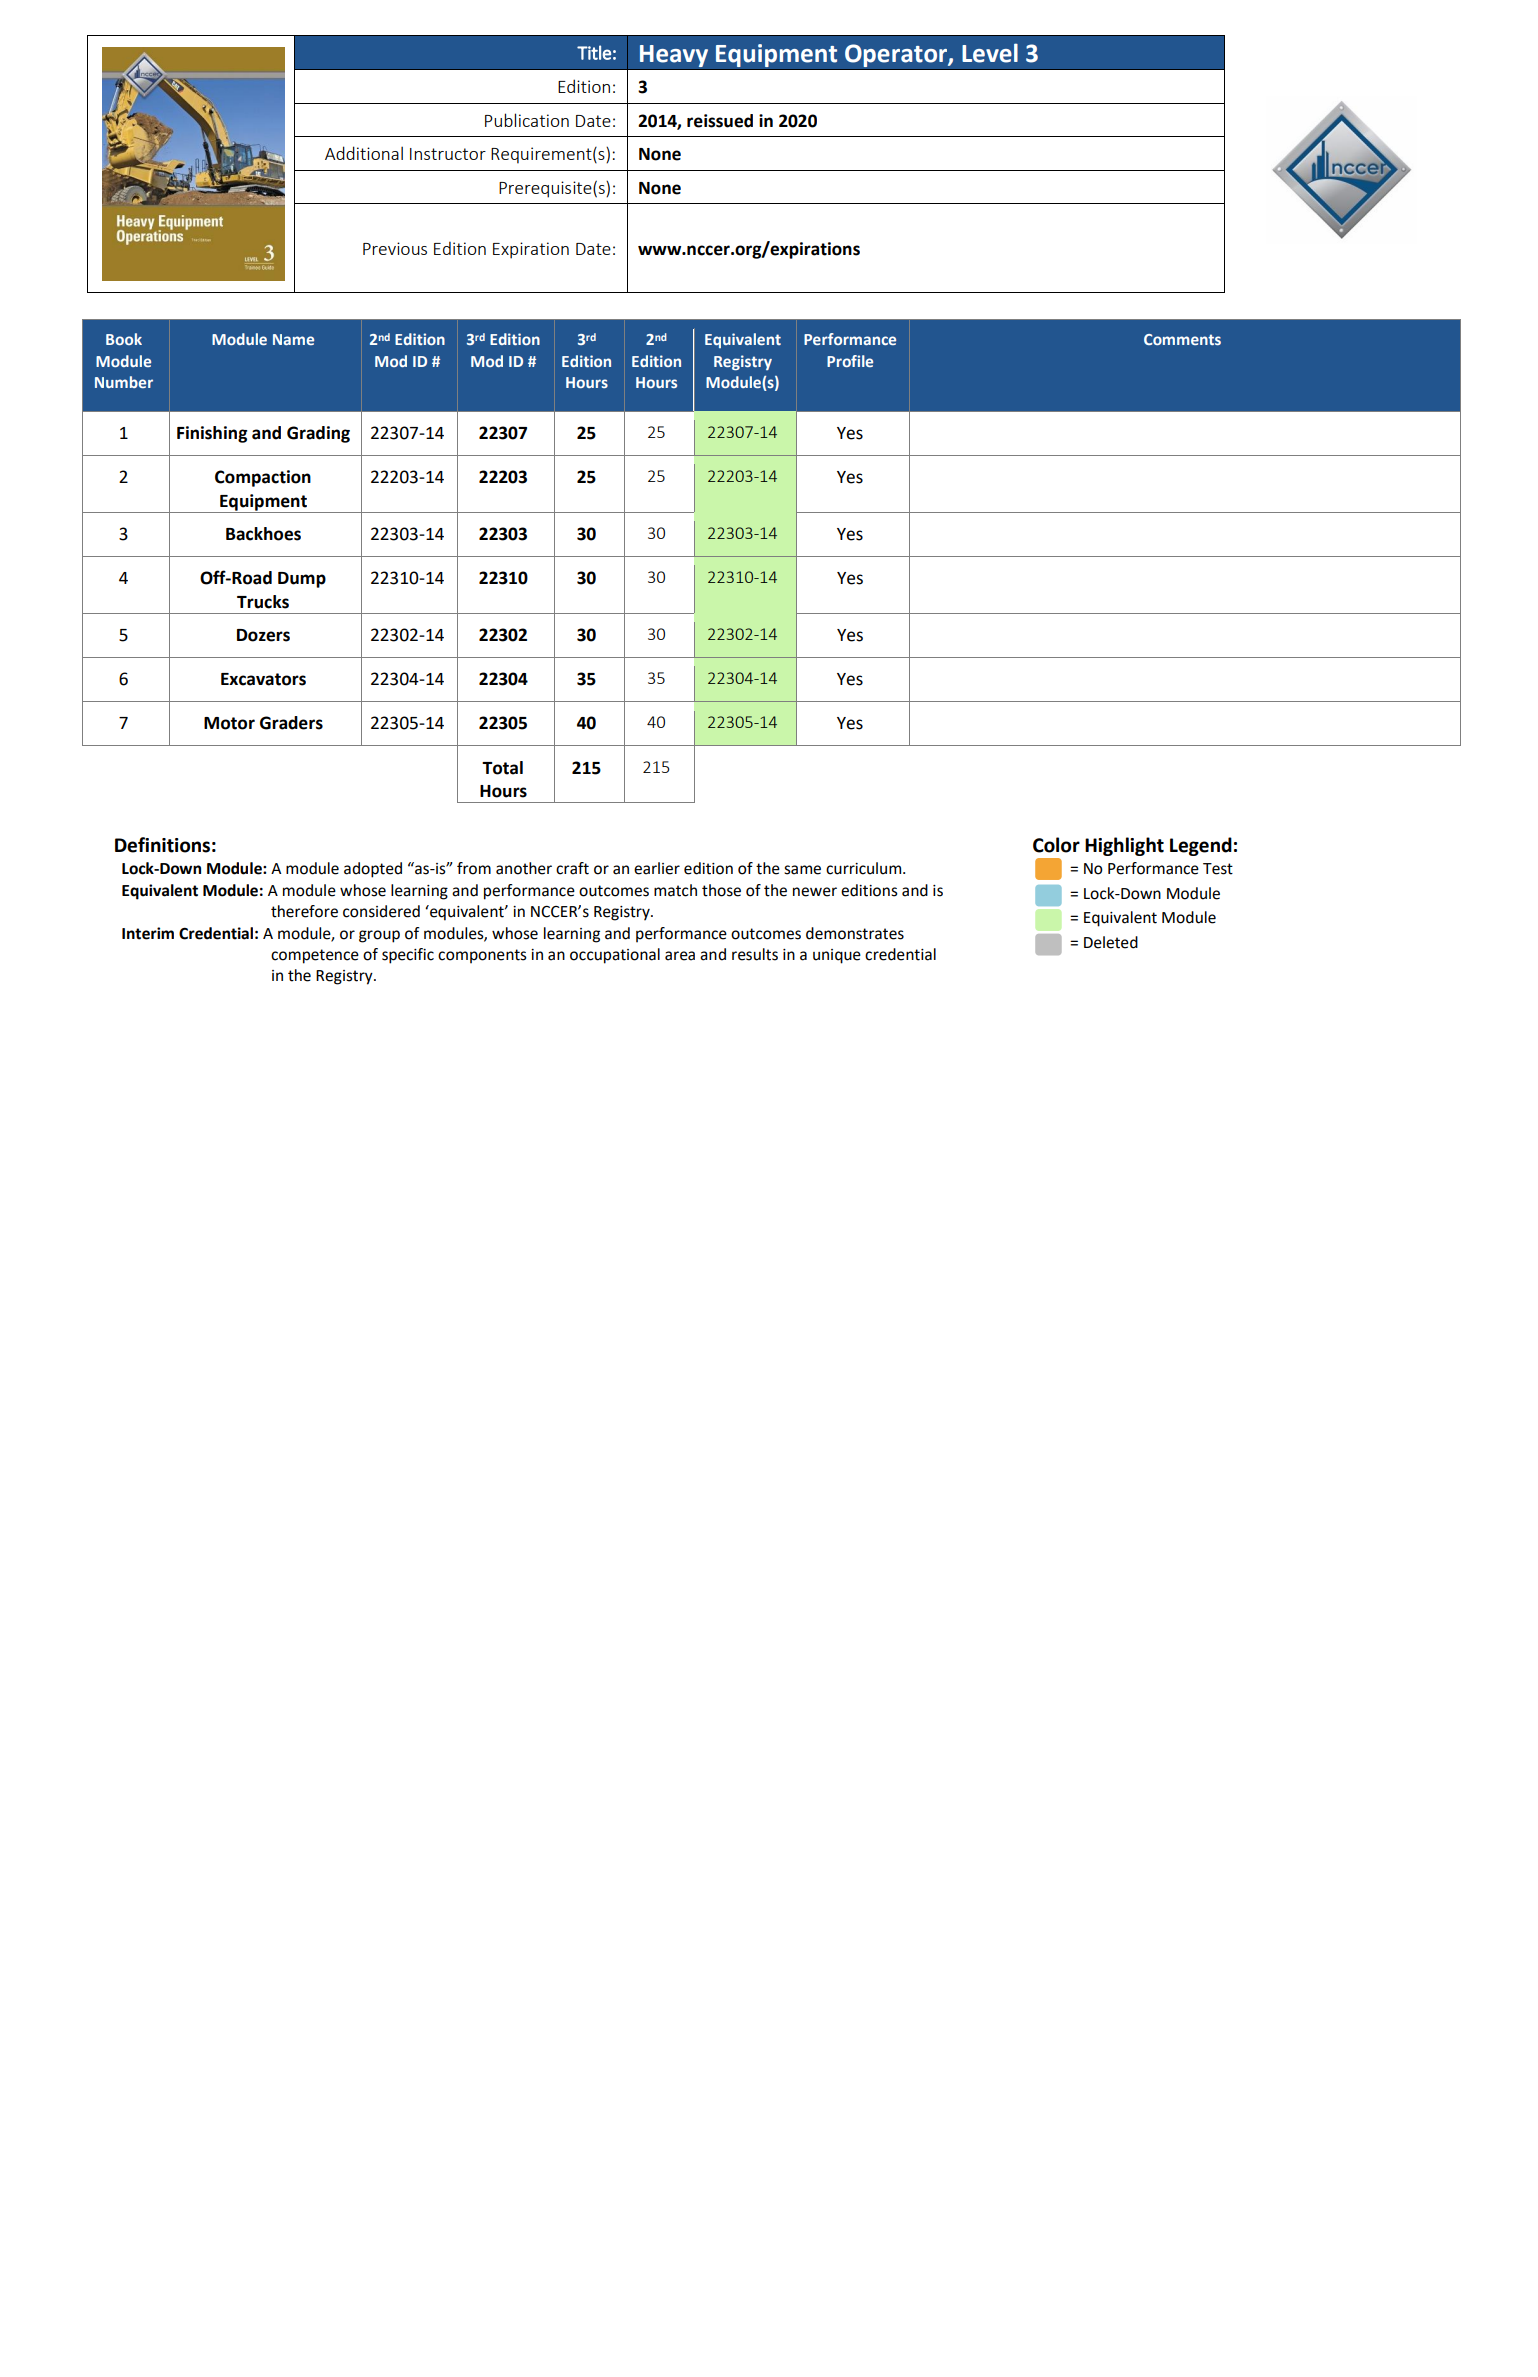 This screenshot has width=1538, height=2377. Describe the element at coordinates (304, 911) in the screenshot. I see `therefore` at that location.
